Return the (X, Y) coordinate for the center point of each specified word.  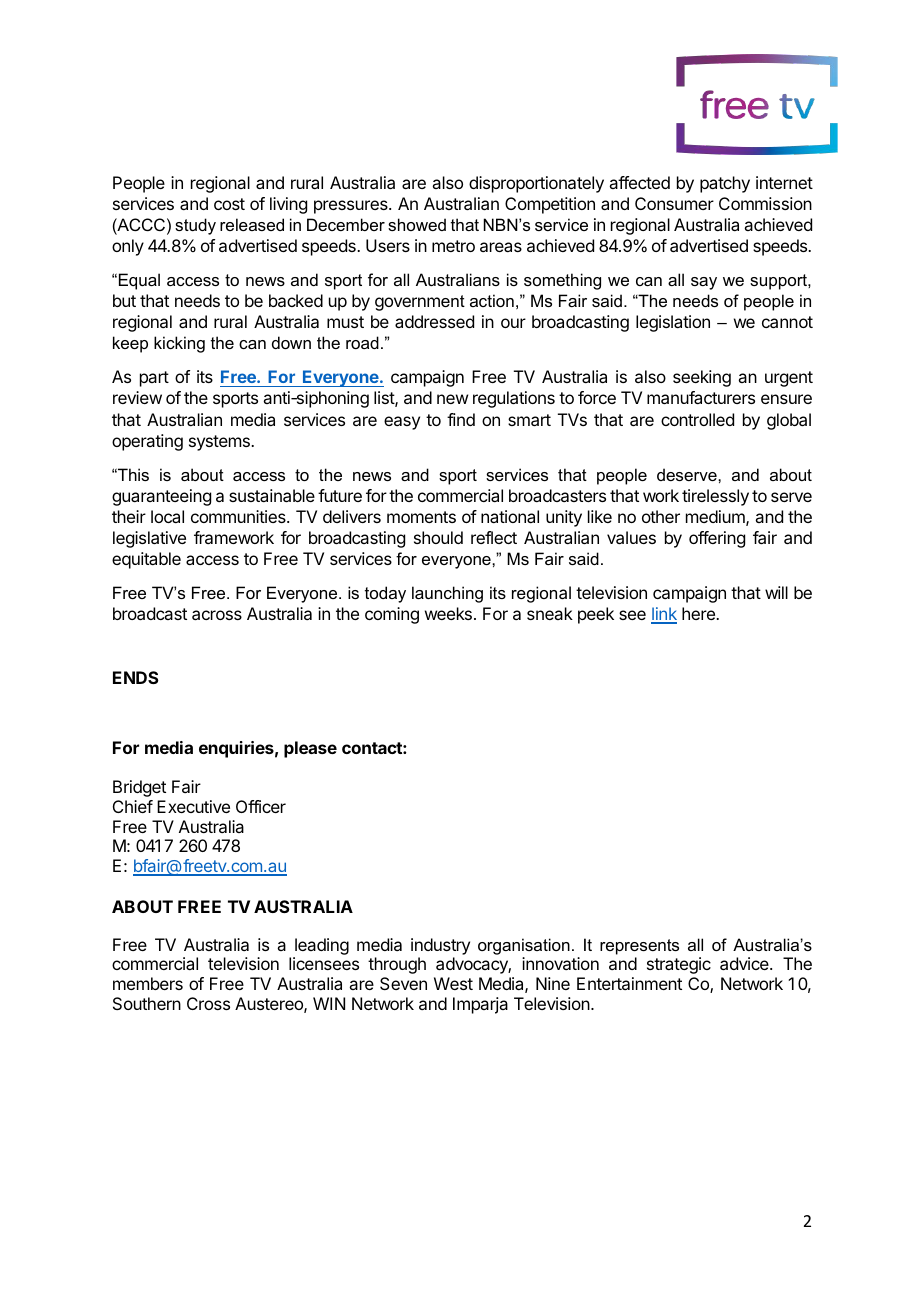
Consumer (674, 203)
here (699, 613)
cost (229, 204)
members (148, 983)
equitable (146, 560)
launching (447, 594)
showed (417, 224)
